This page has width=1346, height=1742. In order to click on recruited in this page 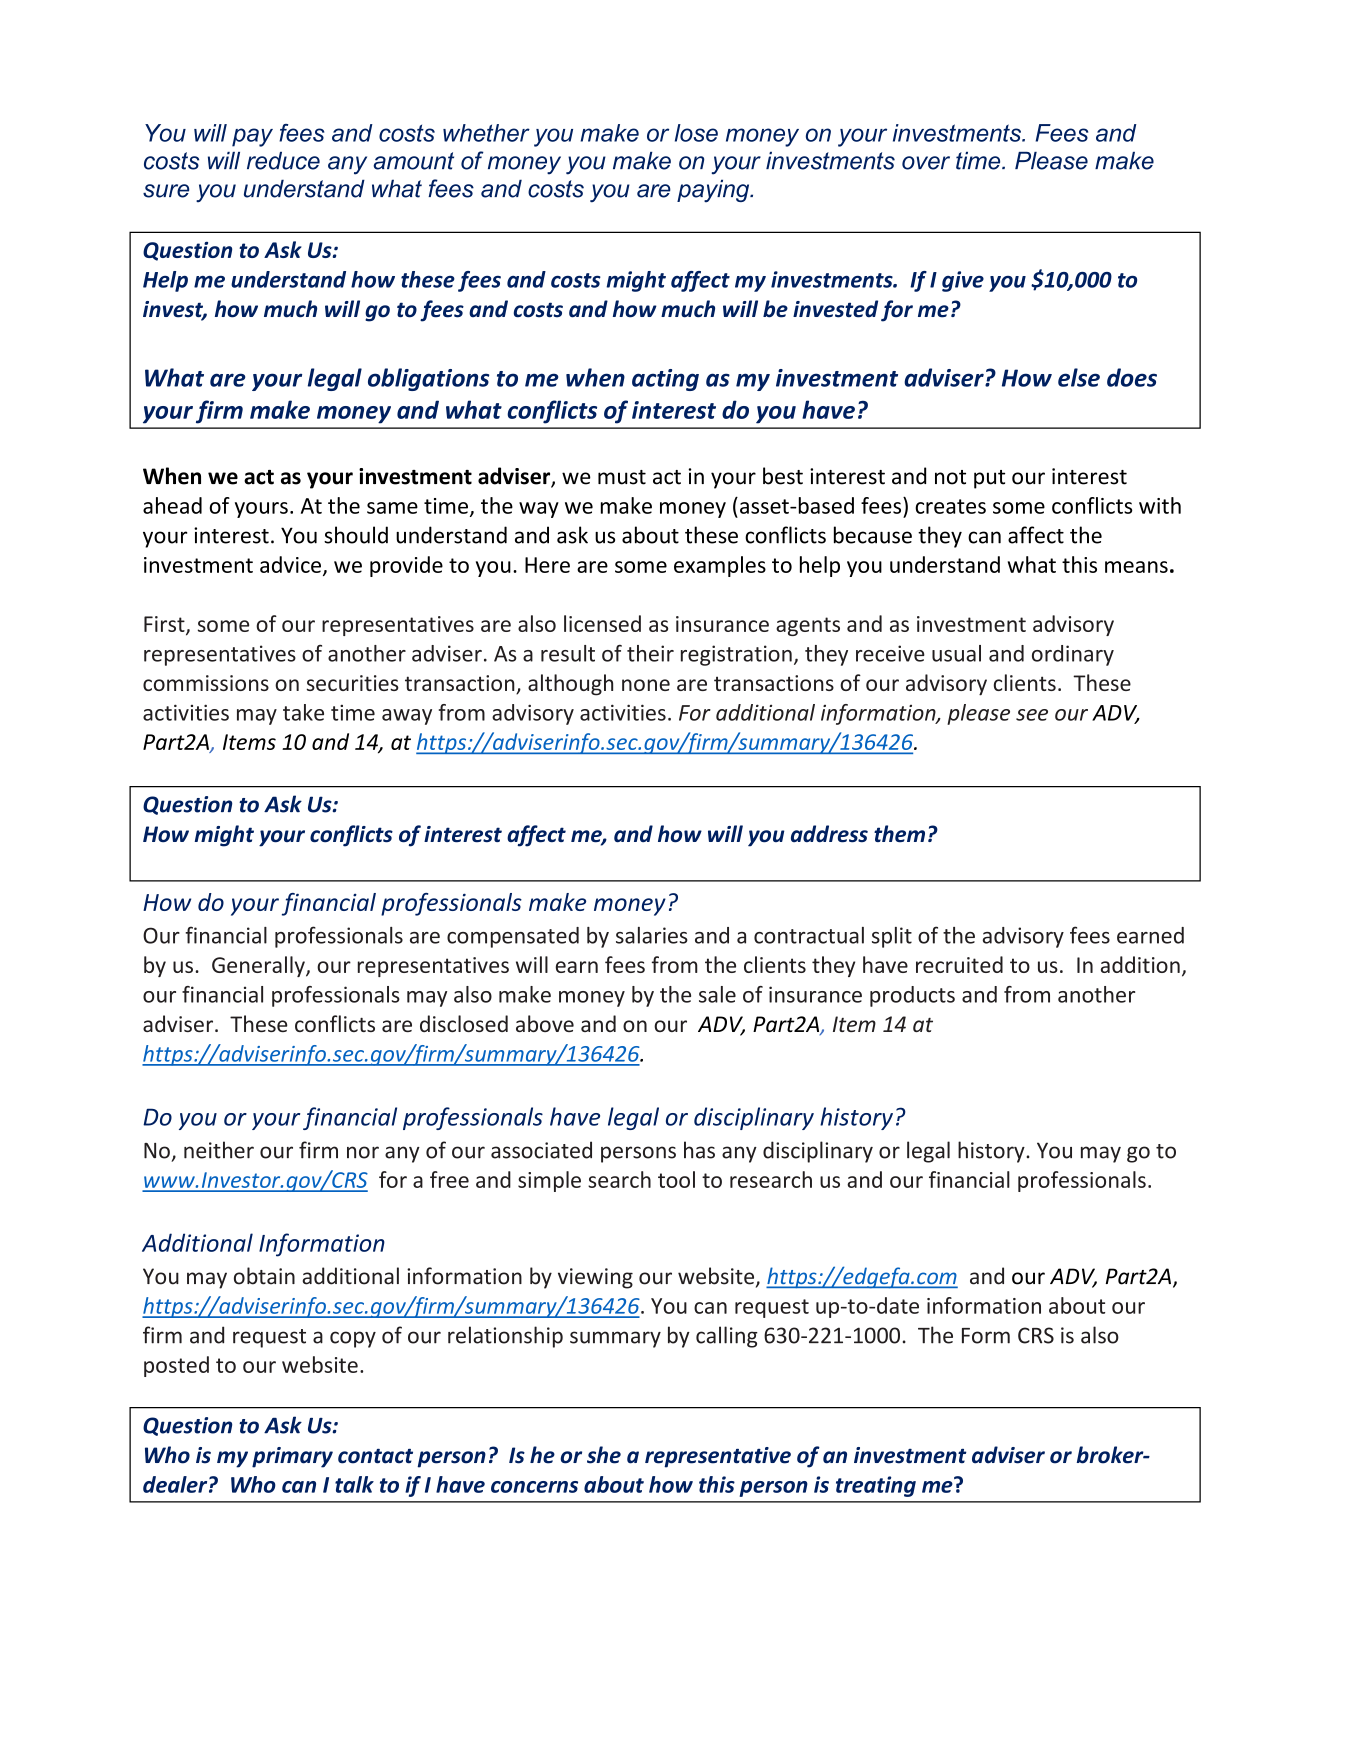, I will do `click(959, 964)`.
